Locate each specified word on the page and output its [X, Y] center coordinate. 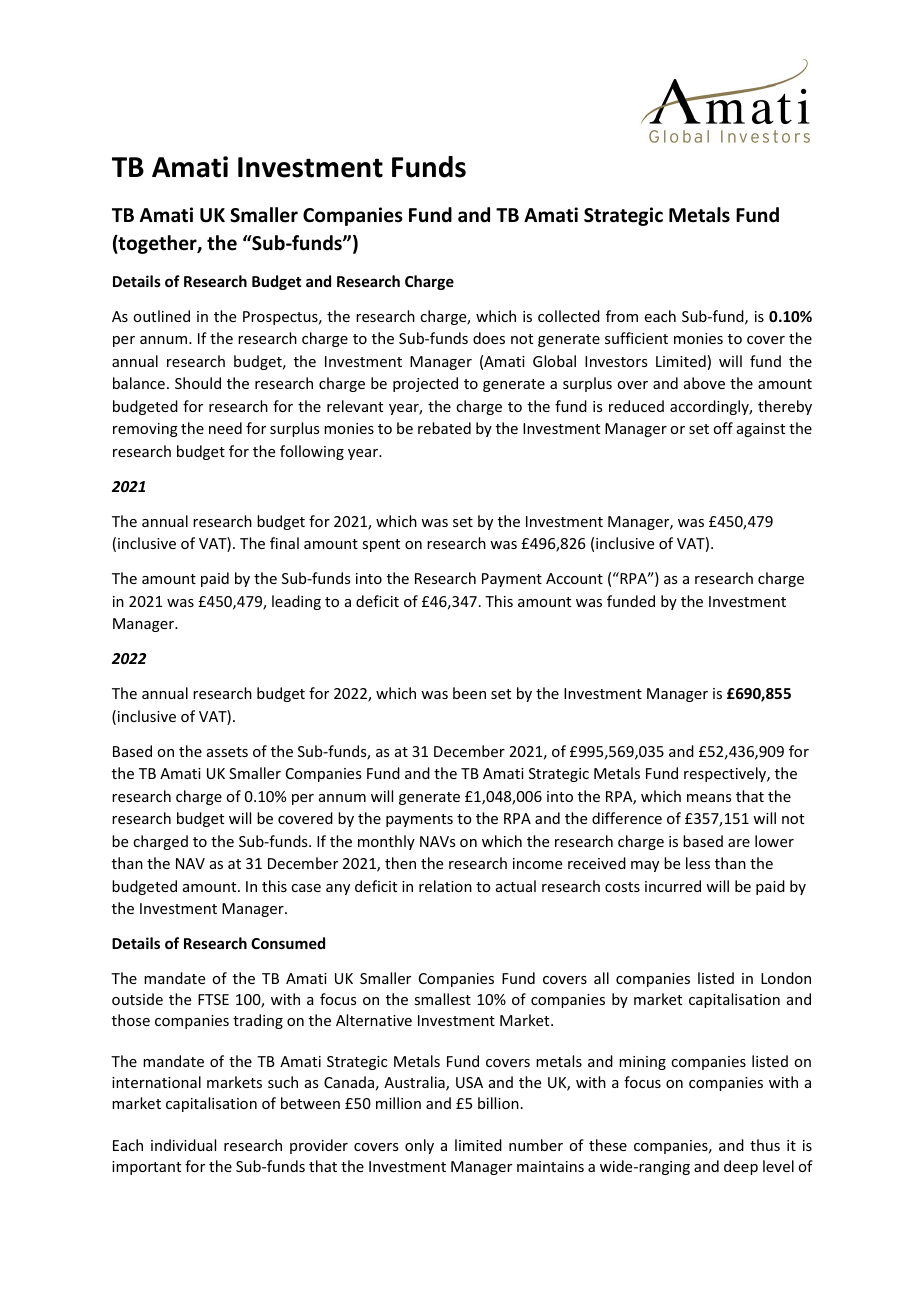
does [489, 338]
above [704, 383]
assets [227, 752]
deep [741, 1167]
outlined [161, 316]
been [469, 693]
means [709, 798]
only [419, 1146]
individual [183, 1145]
